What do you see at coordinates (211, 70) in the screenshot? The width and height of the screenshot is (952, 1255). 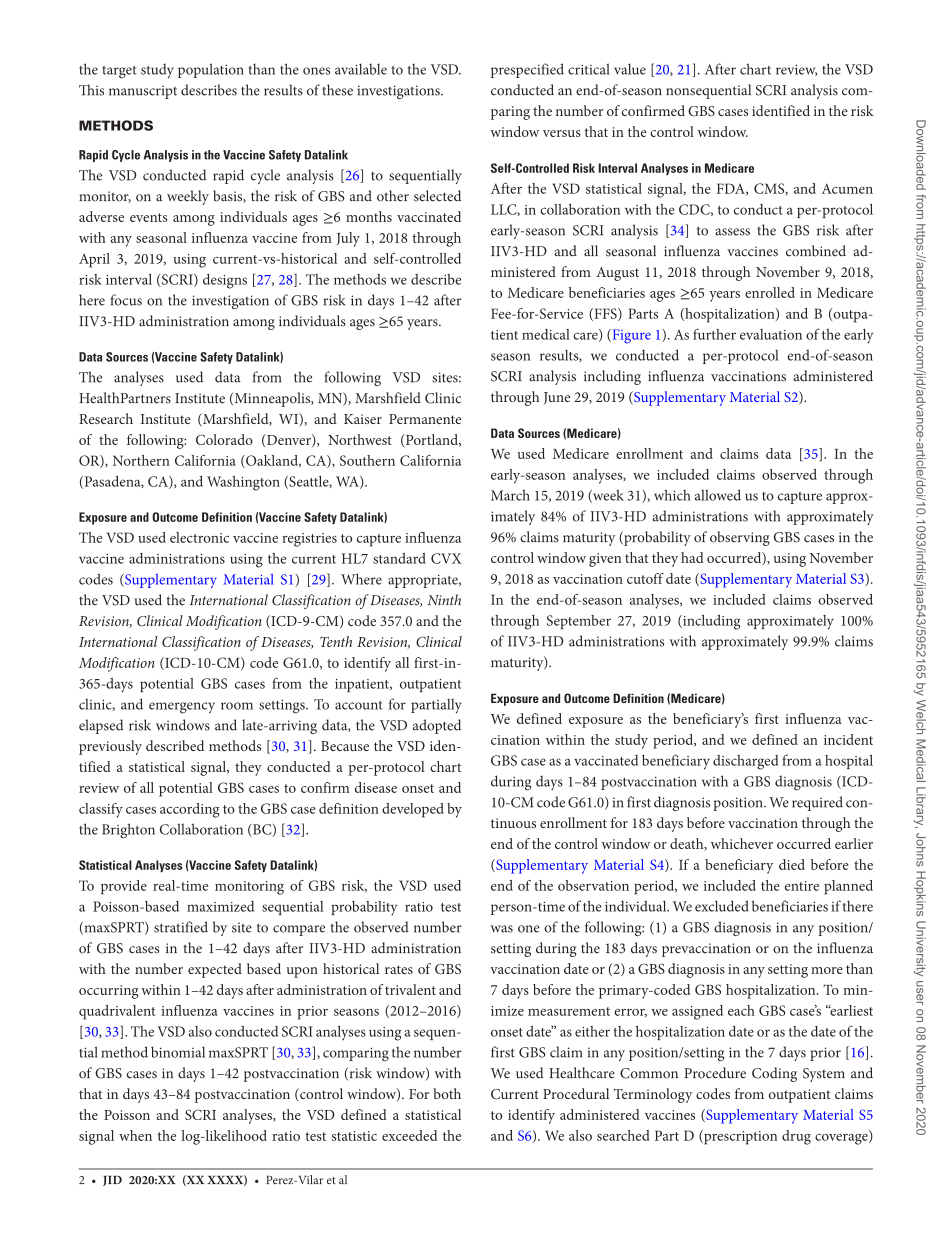 I see `population` at bounding box center [211, 70].
